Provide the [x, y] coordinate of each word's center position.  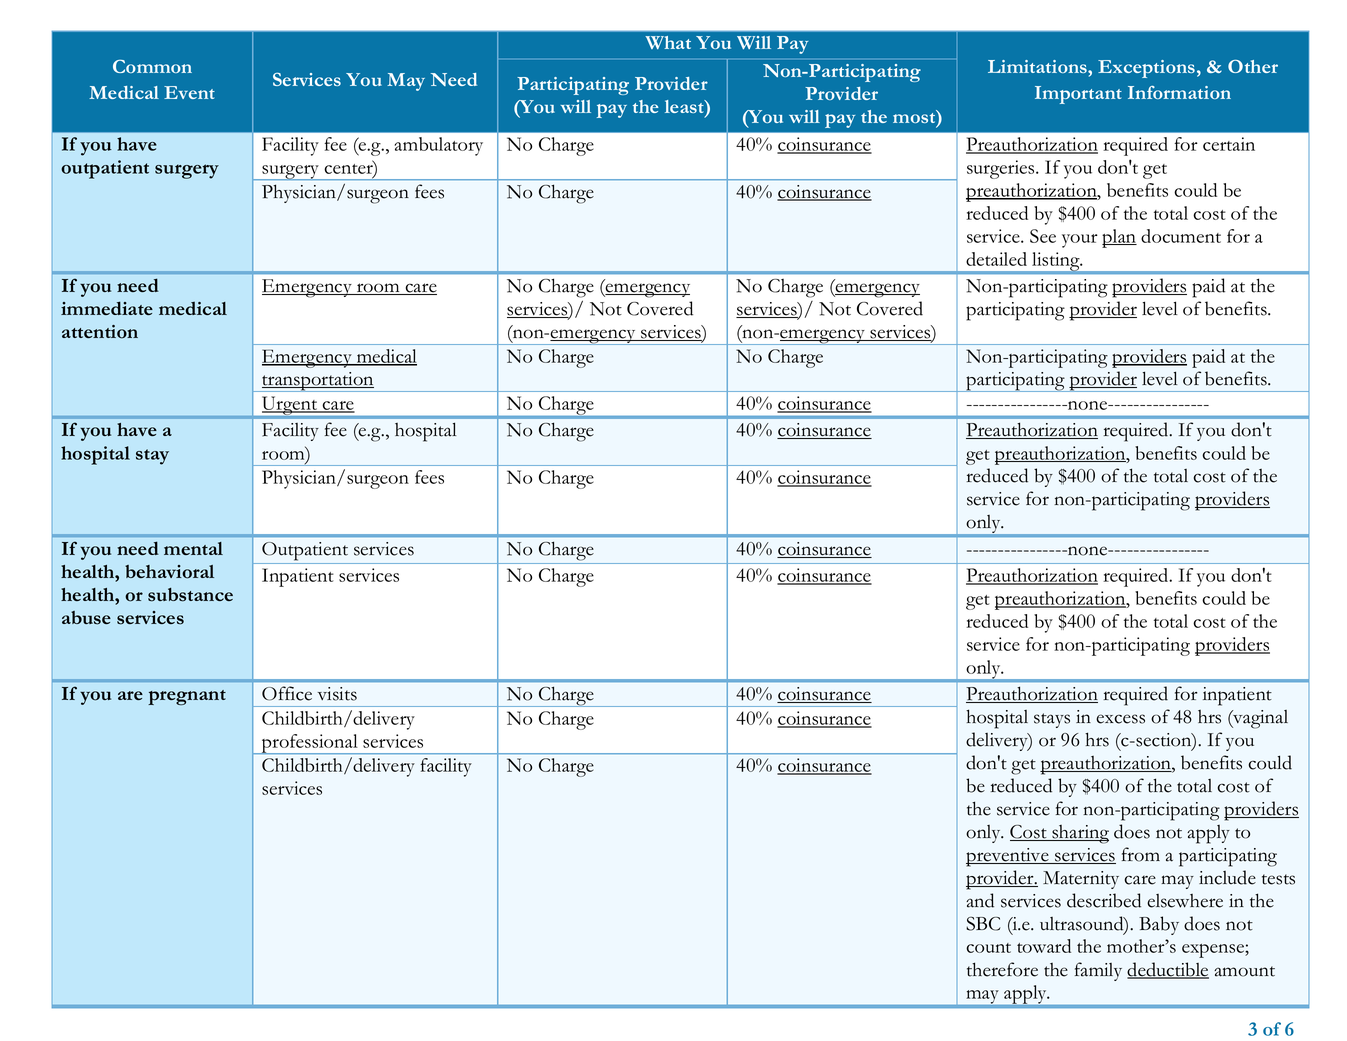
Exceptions [1146, 69]
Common [152, 66]
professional [310, 744]
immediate [107, 308]
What [668, 42]
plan [1119, 238]
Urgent [291, 407]
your [1080, 241]
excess [1120, 719]
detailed [996, 259]
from [1141, 854]
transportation [318, 382]
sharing [1079, 834]
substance [190, 595]
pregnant [187, 697]
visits [337, 694]
